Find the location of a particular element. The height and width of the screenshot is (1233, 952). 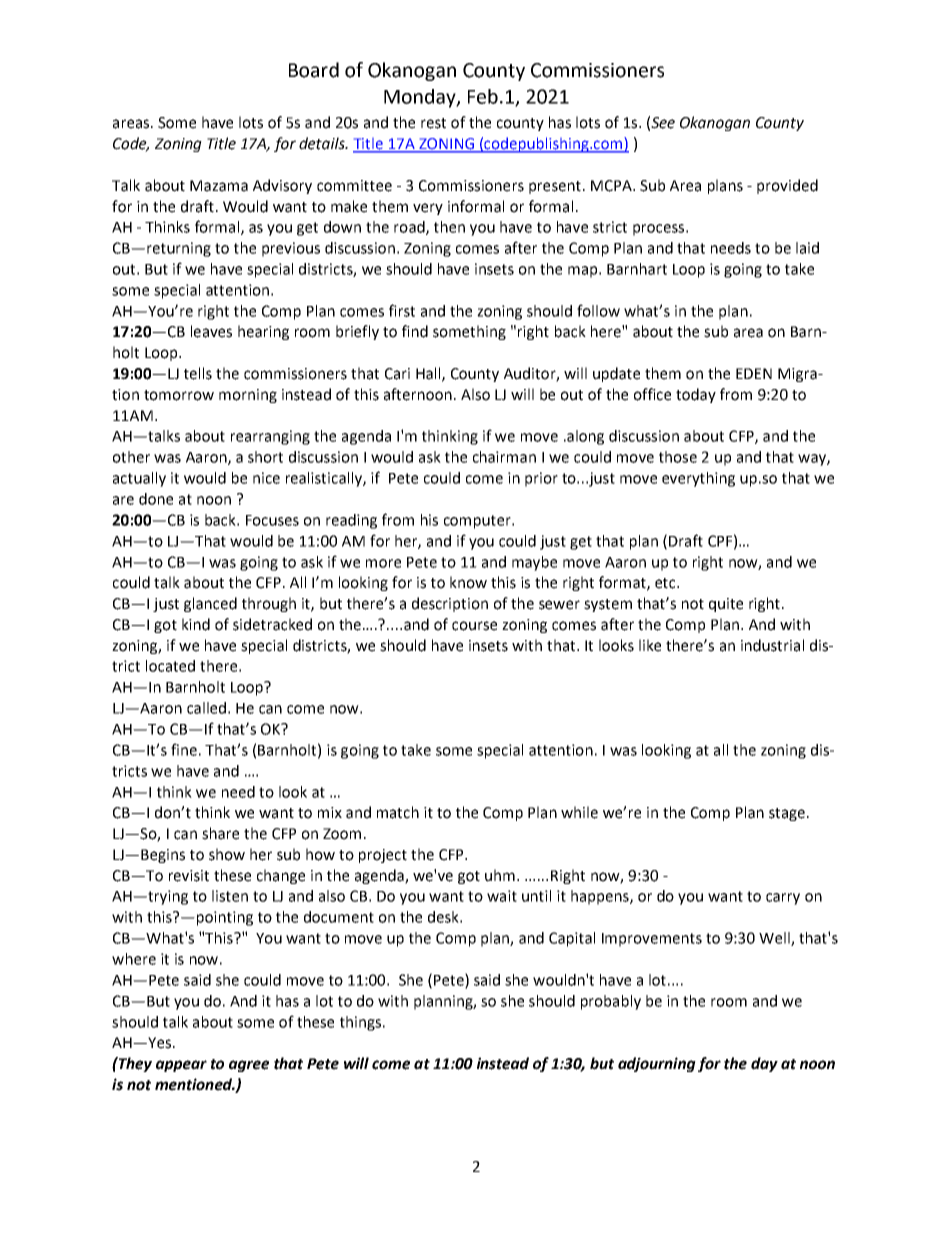

quite is located at coordinates (726, 605).
